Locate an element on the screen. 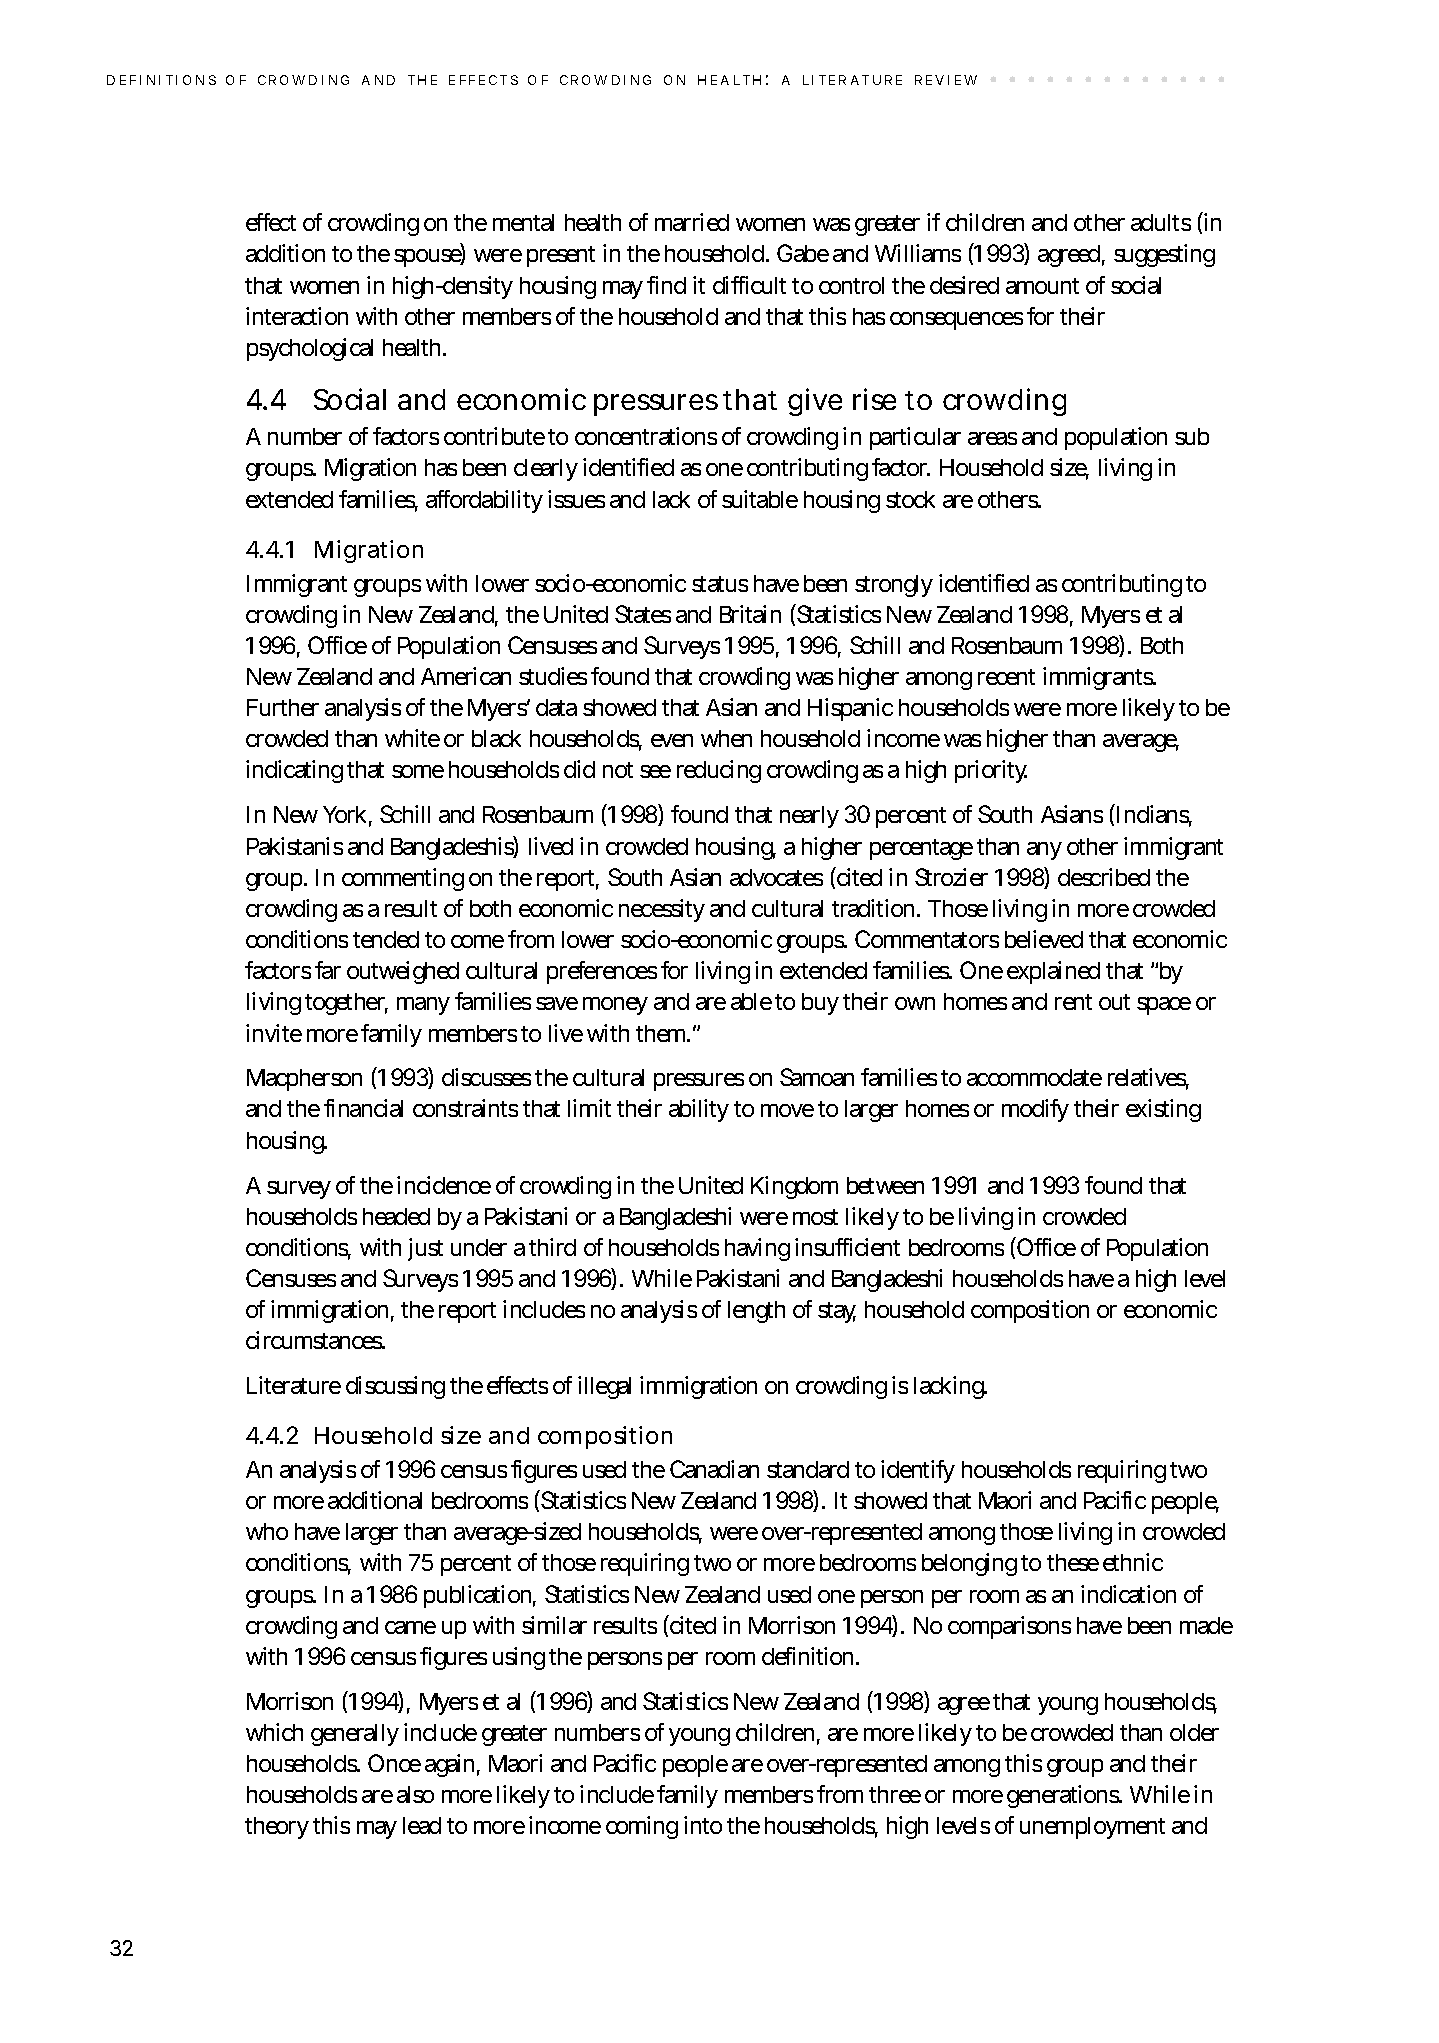 The height and width of the screenshot is (2043, 1439). interaction is located at coordinates (297, 316).
